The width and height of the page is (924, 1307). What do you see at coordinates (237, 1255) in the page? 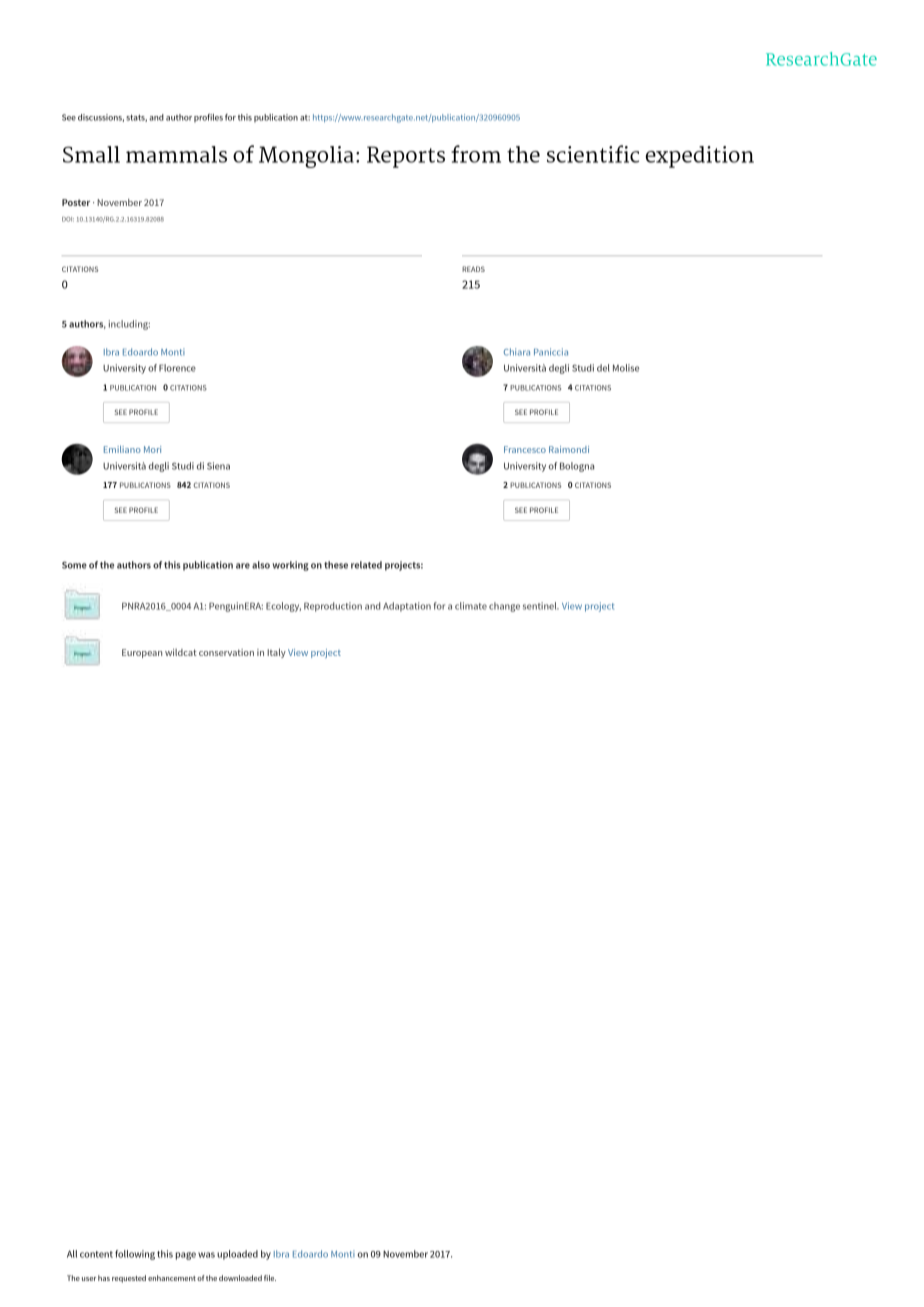
I see `uploaded` at bounding box center [237, 1255].
